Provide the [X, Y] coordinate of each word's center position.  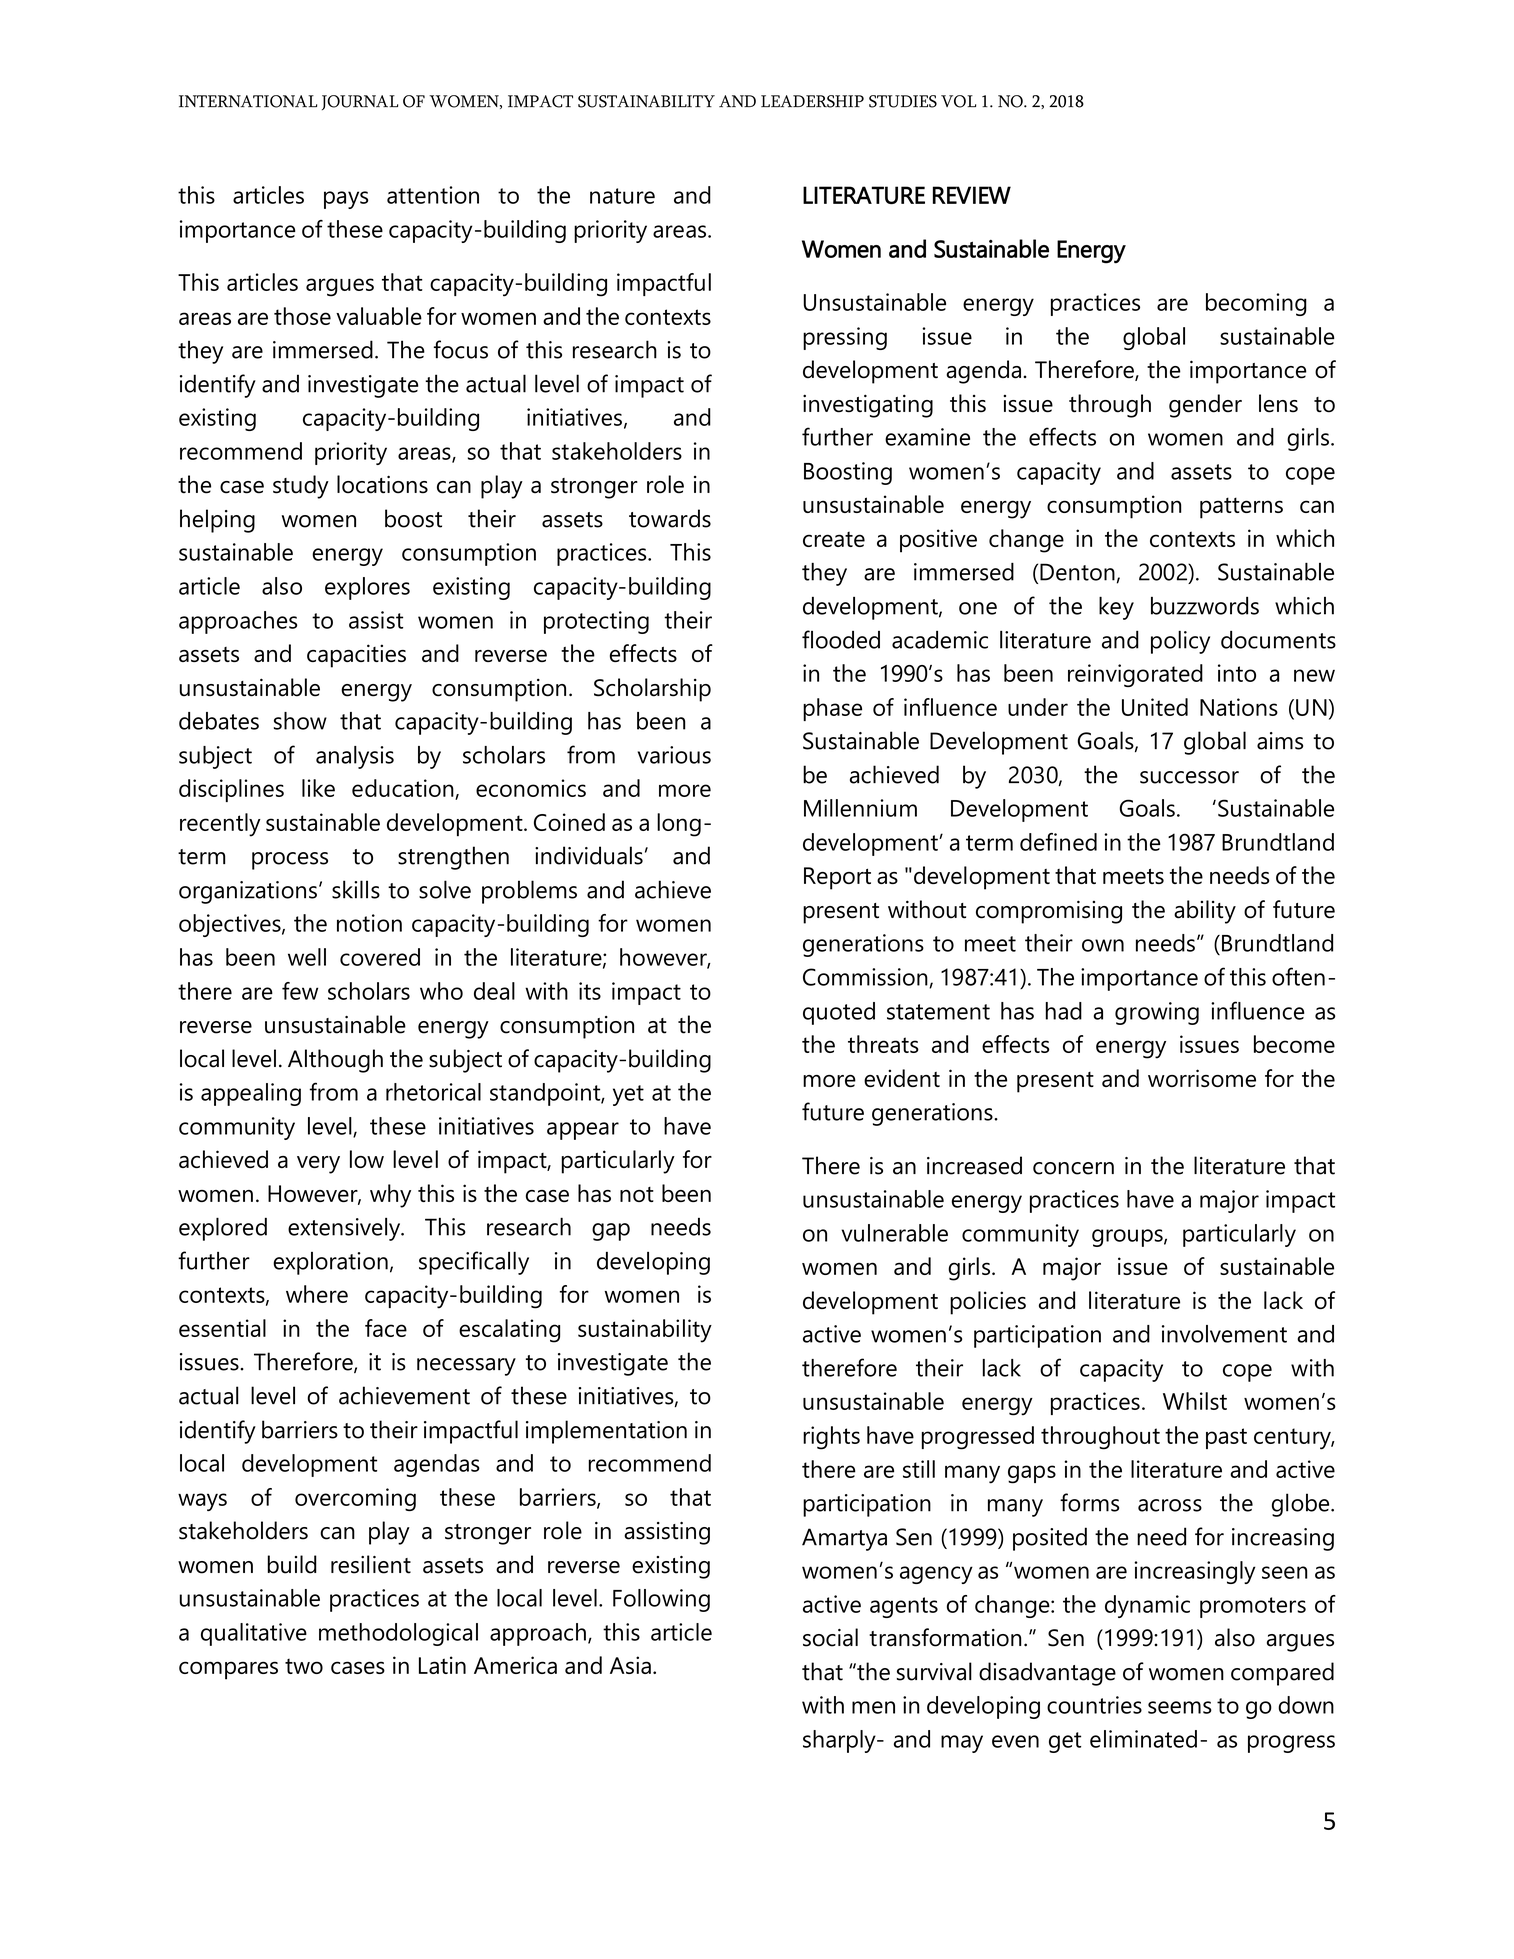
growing [1157, 1013]
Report [837, 878]
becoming [1256, 304]
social [830, 1637]
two [304, 1666]
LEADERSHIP [812, 101]
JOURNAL [360, 102]
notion [369, 923]
